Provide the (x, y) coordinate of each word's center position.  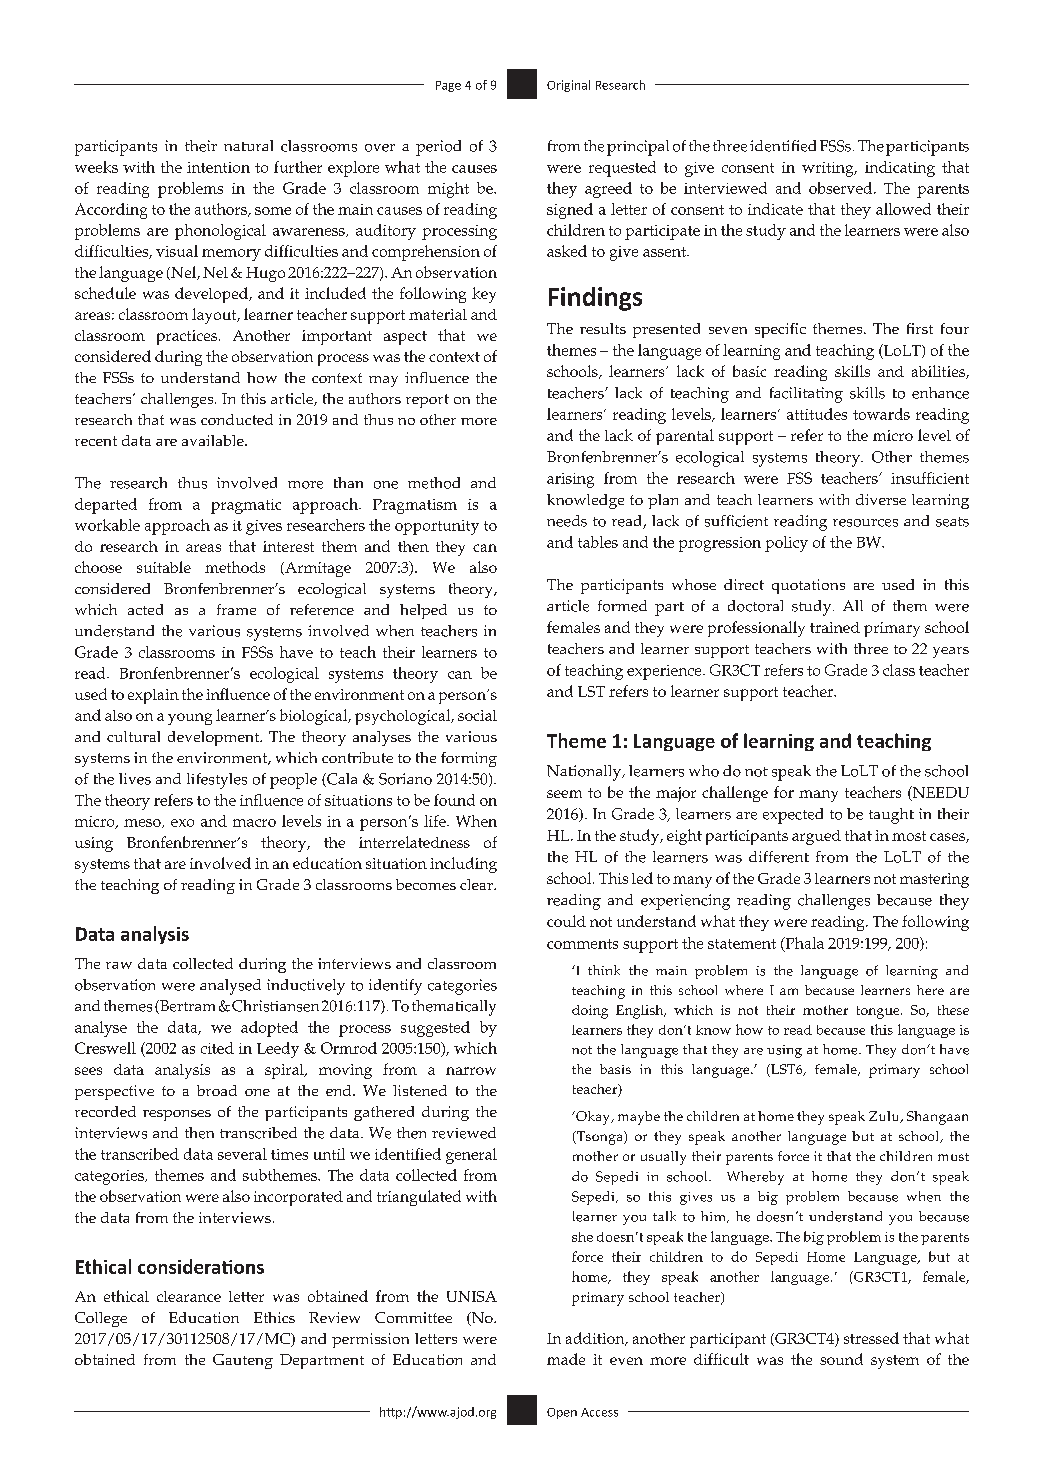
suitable (164, 567)
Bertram (186, 1007)
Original (568, 86)
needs (567, 521)
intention (218, 167)
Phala (803, 944)
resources (865, 523)
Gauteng (243, 1361)
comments (582, 944)
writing (829, 169)
